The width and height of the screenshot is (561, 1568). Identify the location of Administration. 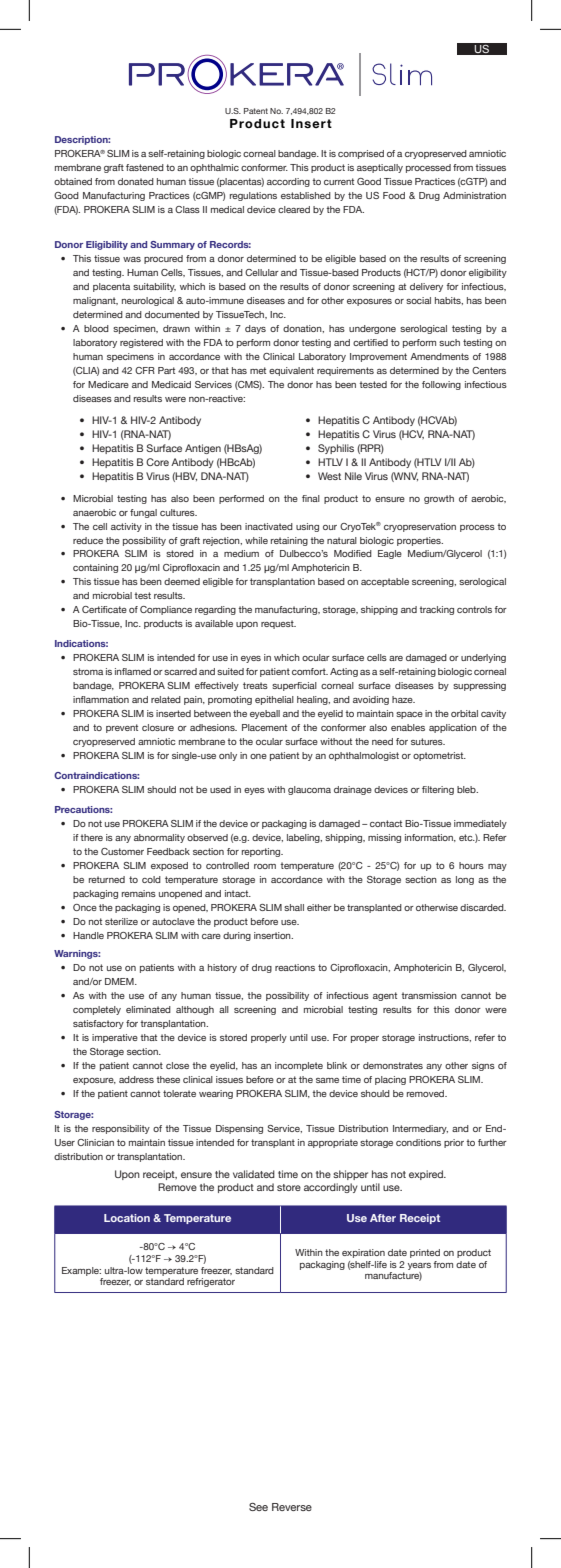
(474, 195).
